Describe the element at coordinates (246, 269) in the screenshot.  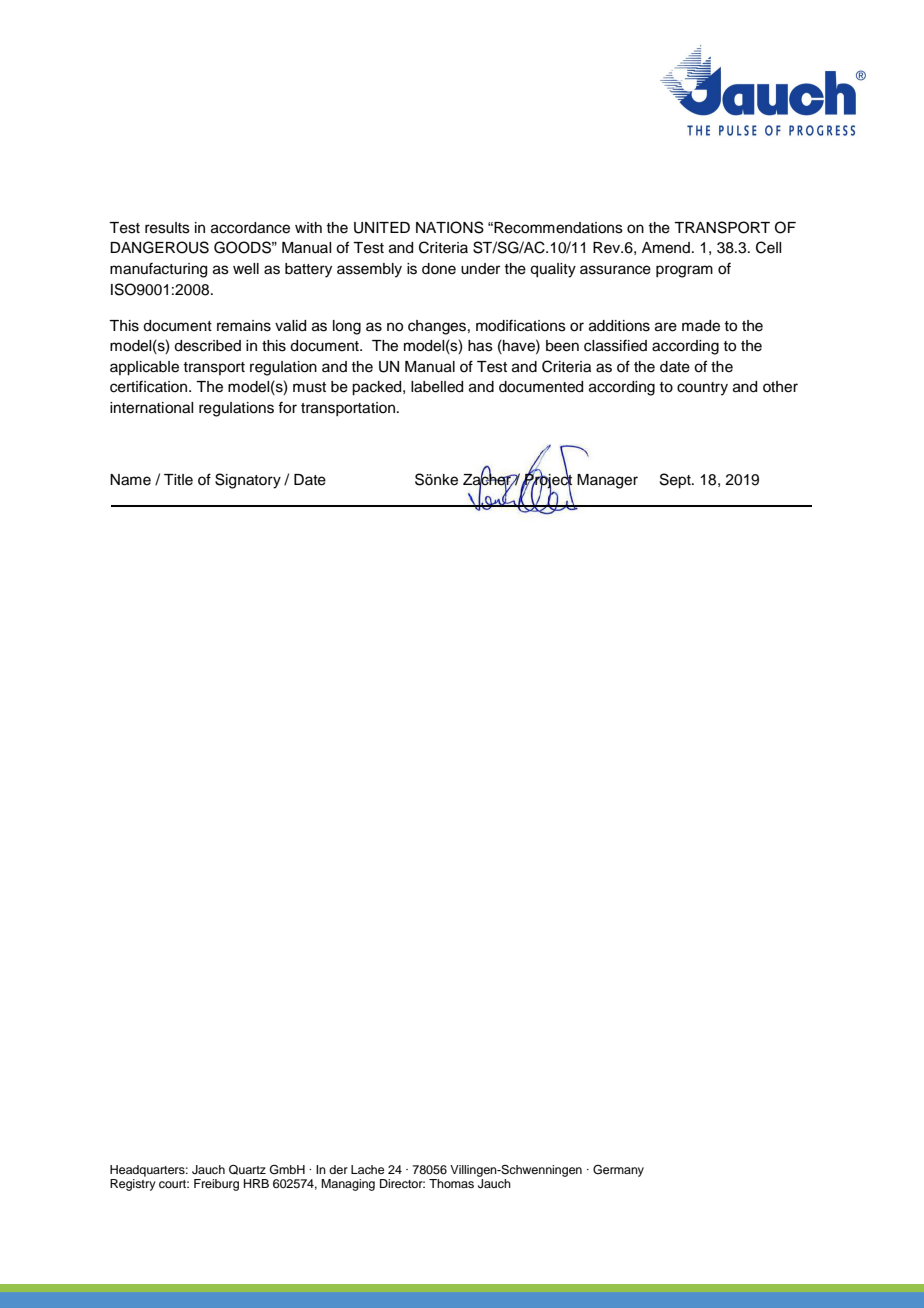
I see `well` at that location.
